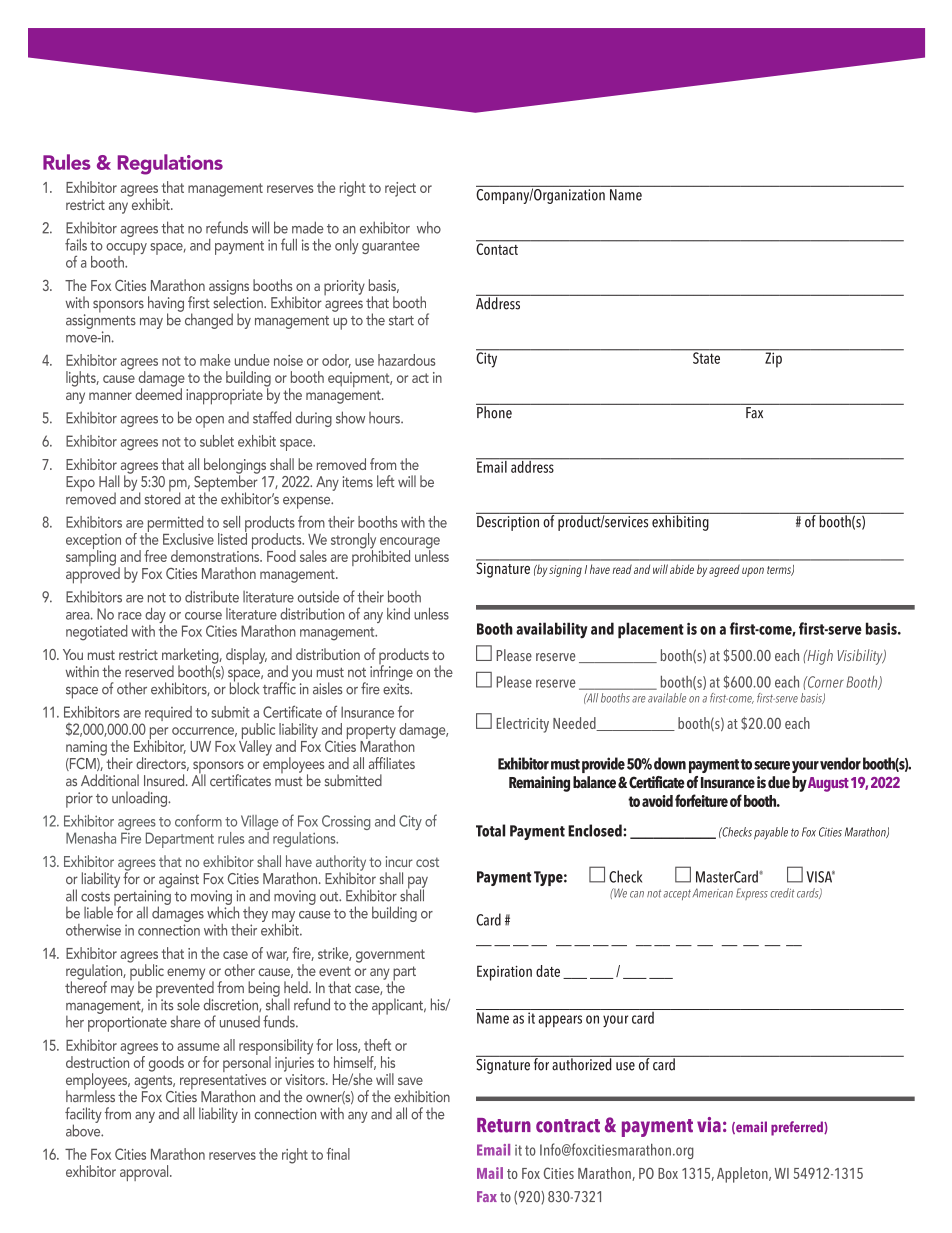 This screenshot has width=952, height=1233. Describe the element at coordinates (397, 689) in the screenshot. I see `exits` at that location.
